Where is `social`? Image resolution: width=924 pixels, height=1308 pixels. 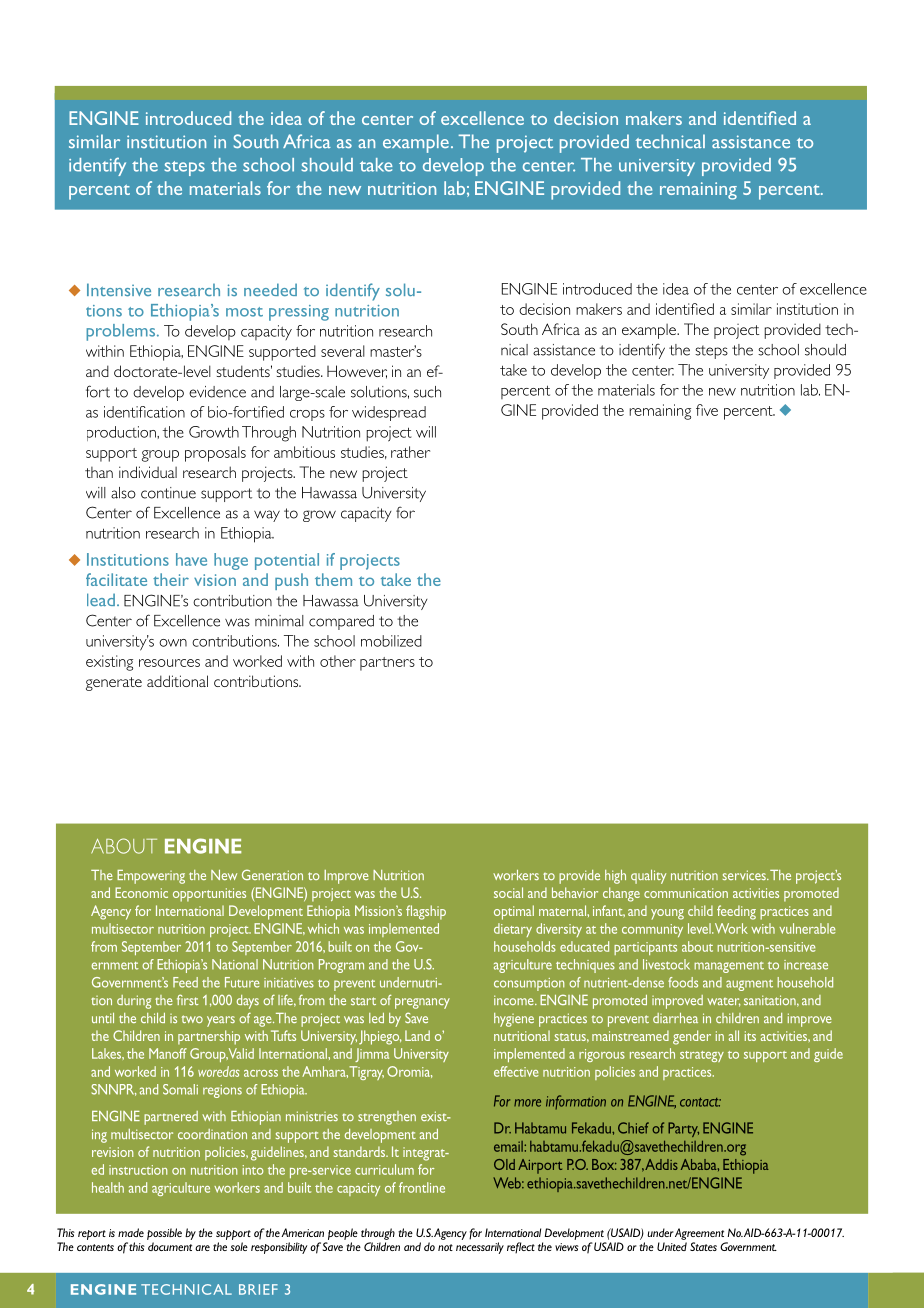
social is located at coordinates (508, 892).
